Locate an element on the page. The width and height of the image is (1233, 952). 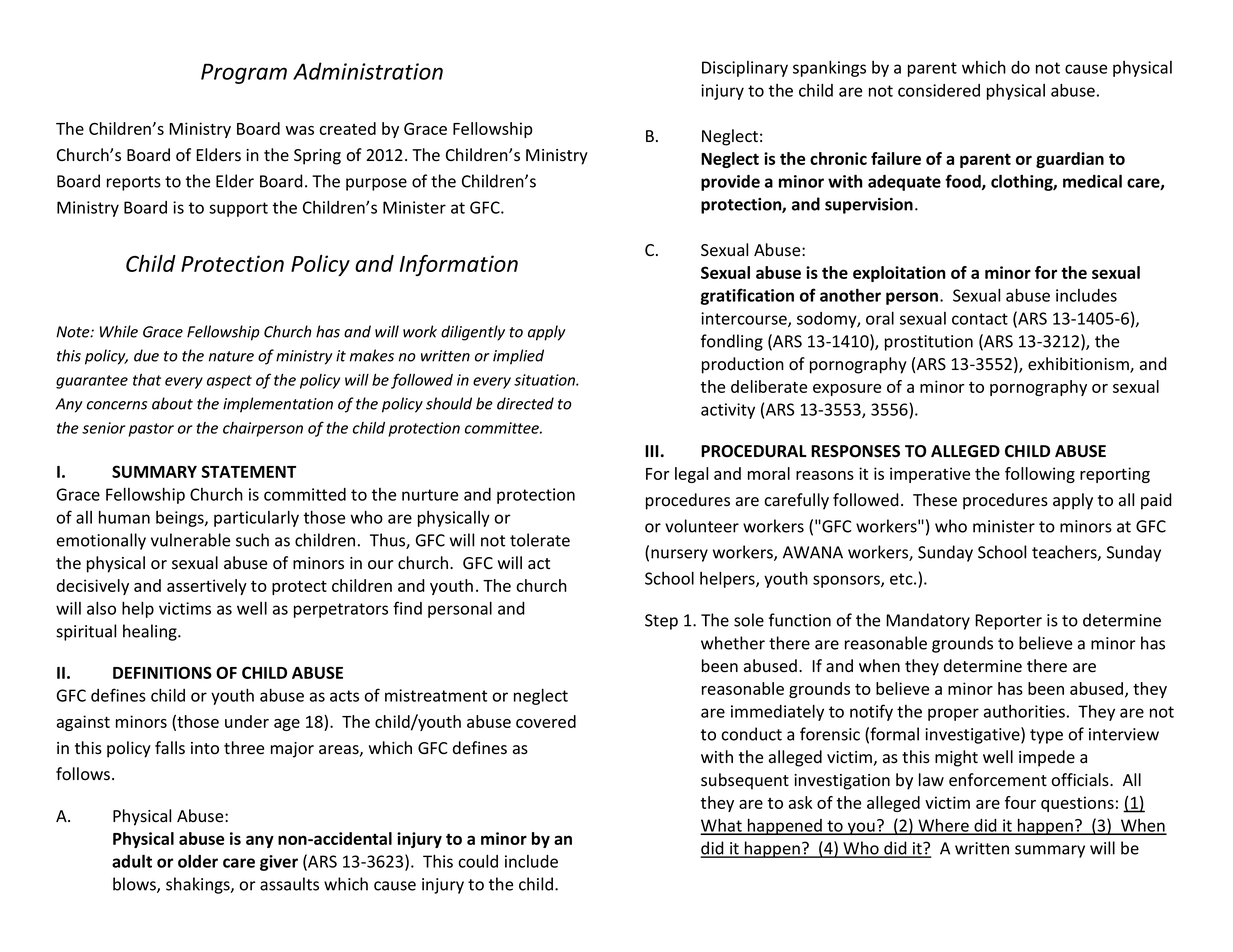
Where is located at coordinates (943, 826).
